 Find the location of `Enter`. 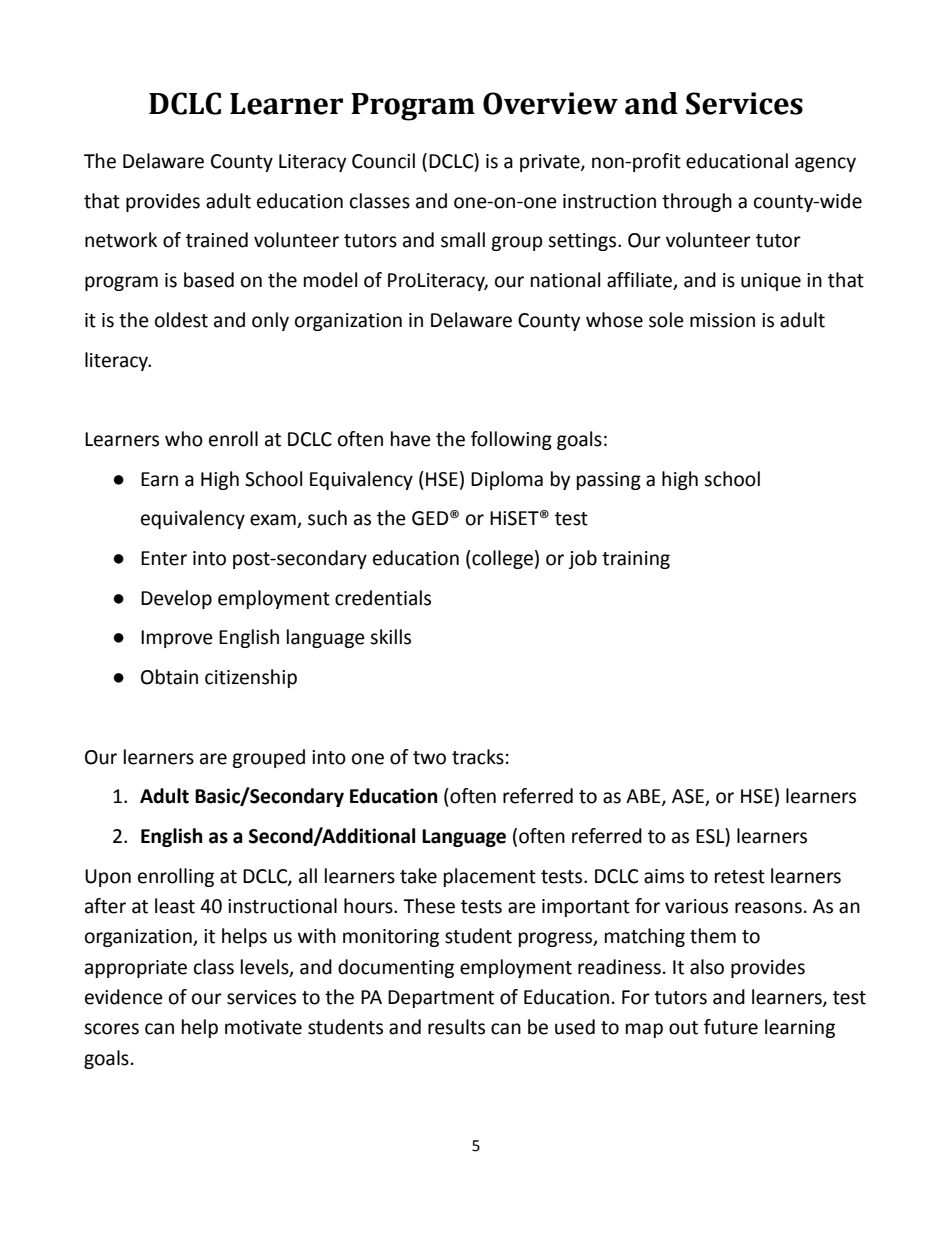

Enter is located at coordinates (164, 558).
